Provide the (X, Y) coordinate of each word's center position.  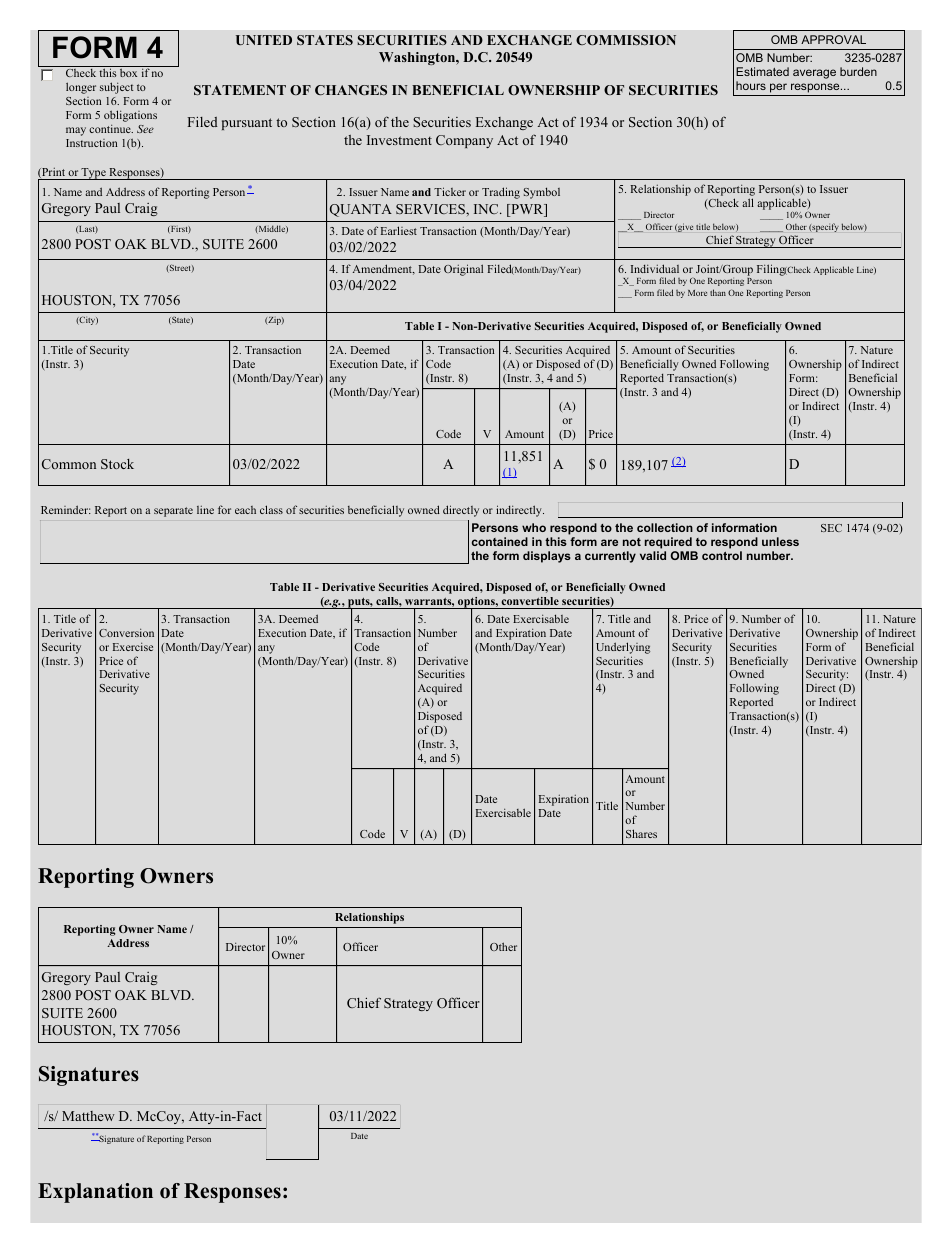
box (128, 73)
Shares (641, 833)
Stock (117, 464)
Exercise (133, 646)
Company (464, 141)
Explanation (95, 1193)
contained (500, 541)
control (722, 555)
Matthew (88, 1116)
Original (463, 270)
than (718, 292)
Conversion (126, 632)
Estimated (762, 71)
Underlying (623, 648)
